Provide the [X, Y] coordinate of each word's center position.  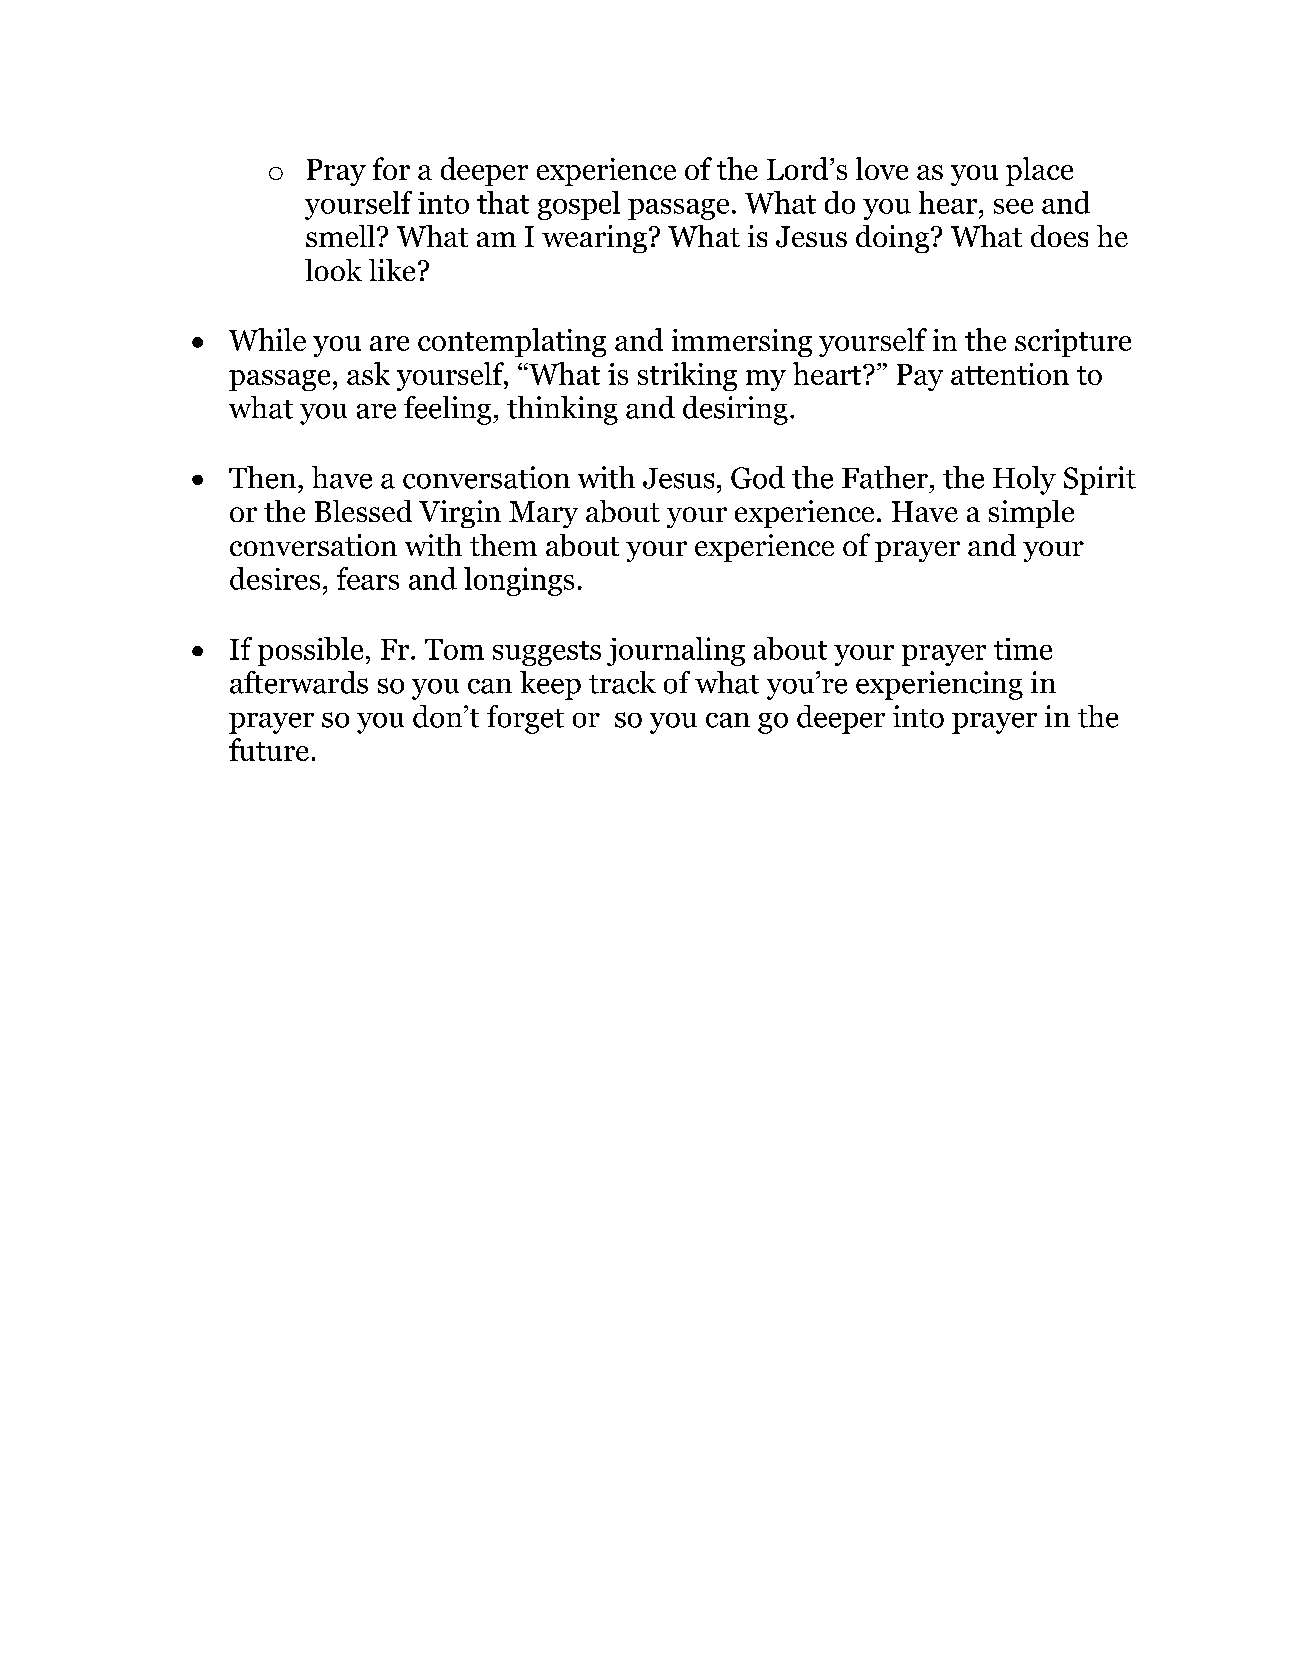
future [269, 749]
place [1039, 171]
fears [368, 578]
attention [1010, 374]
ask [368, 373]
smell [340, 236]
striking [687, 376]
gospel [579, 205]
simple [1031, 514]
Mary [543, 514]
